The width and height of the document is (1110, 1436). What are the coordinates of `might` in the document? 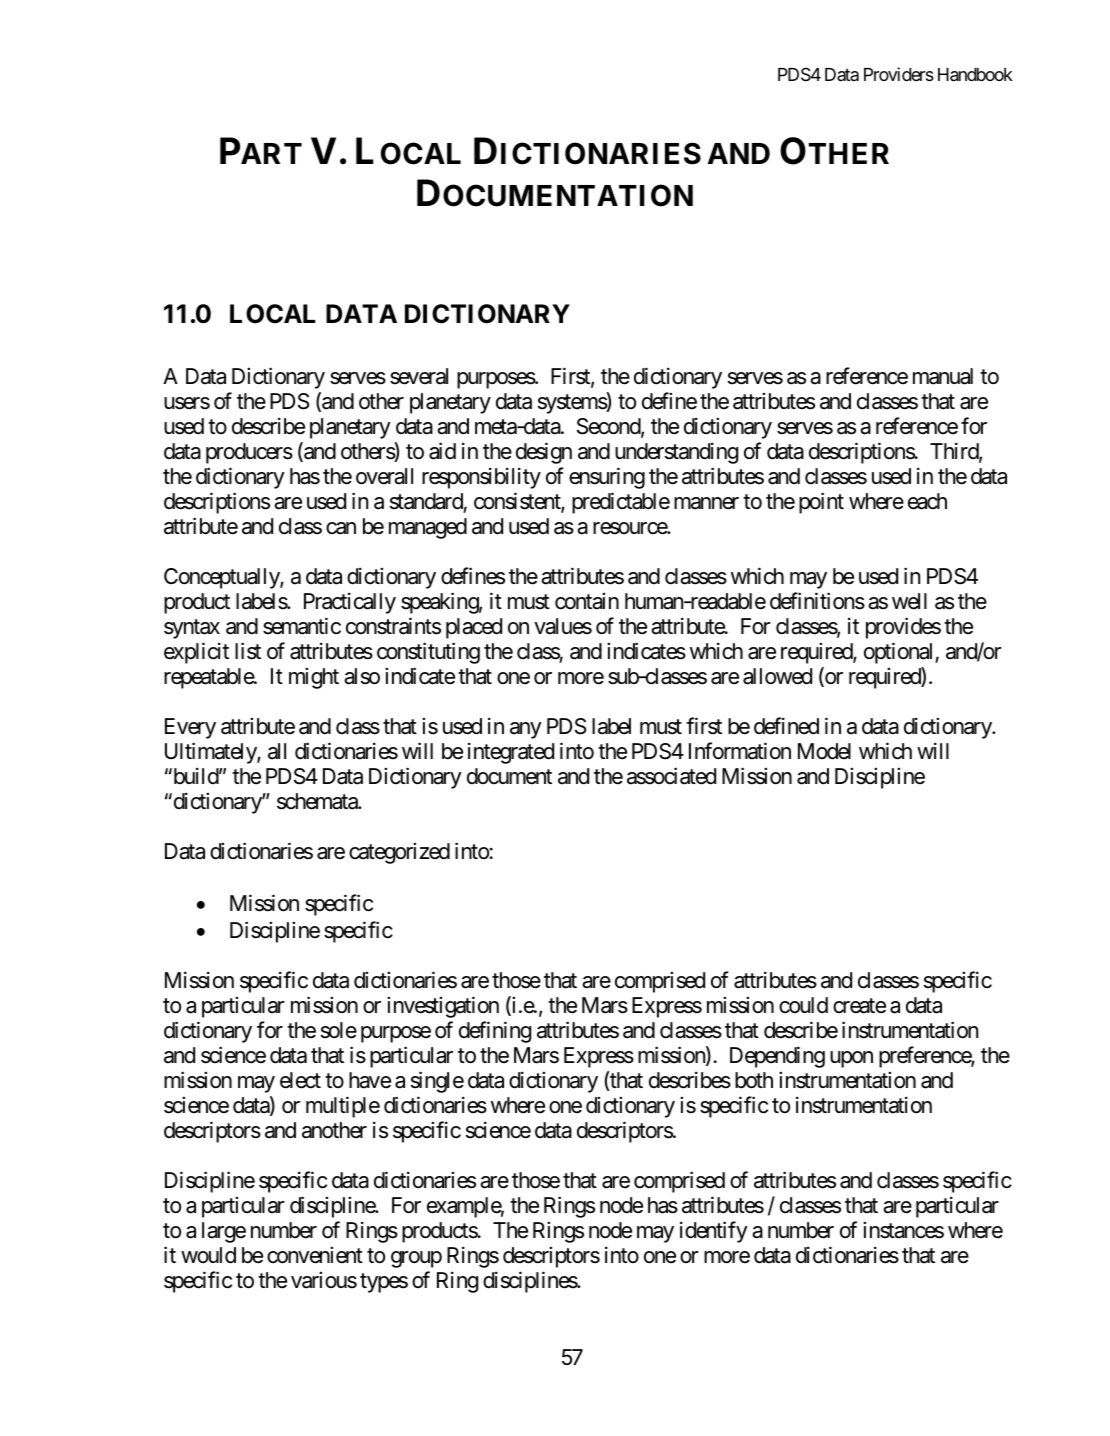 It's located at (314, 678).
